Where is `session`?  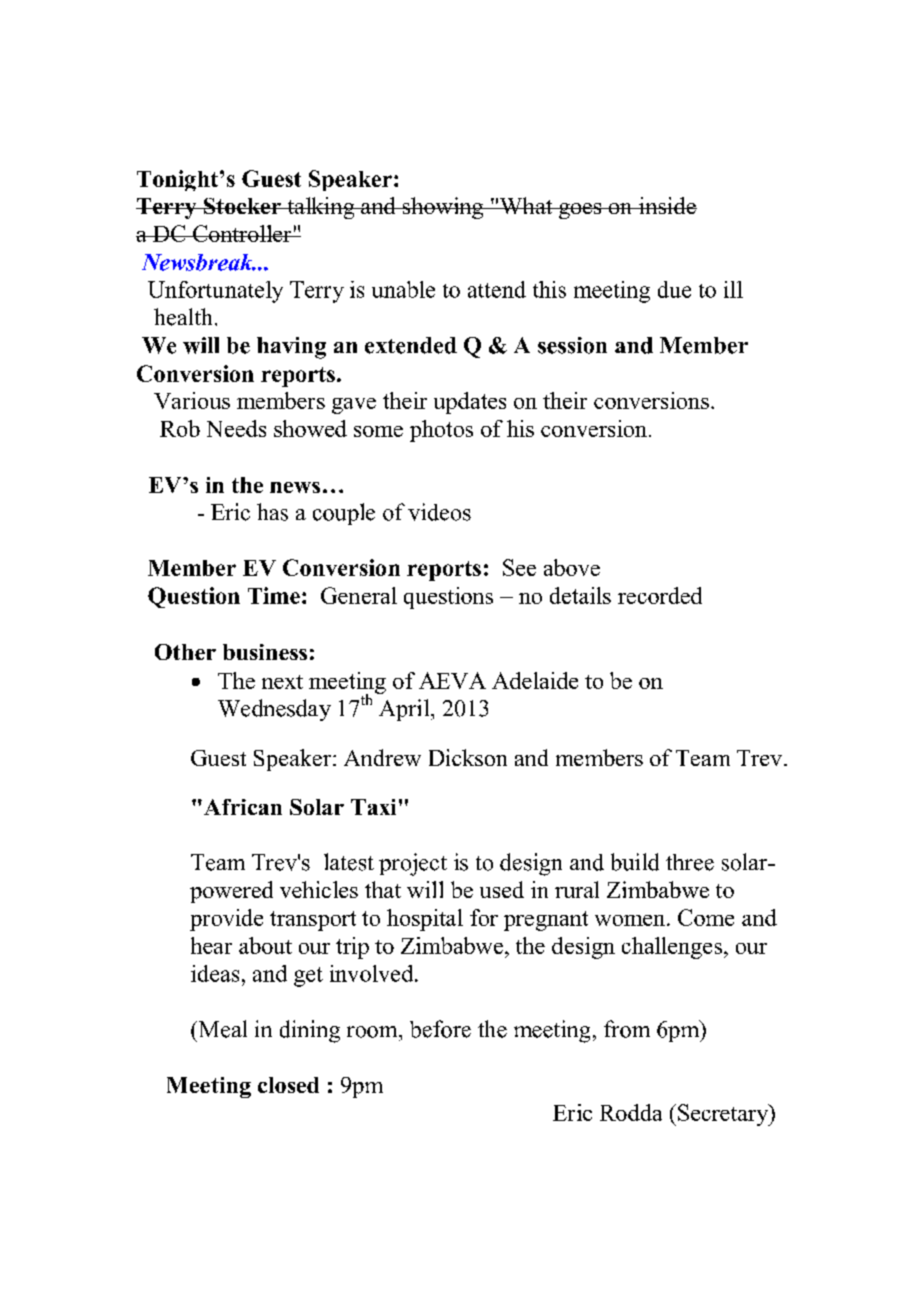 session is located at coordinates (572, 345).
